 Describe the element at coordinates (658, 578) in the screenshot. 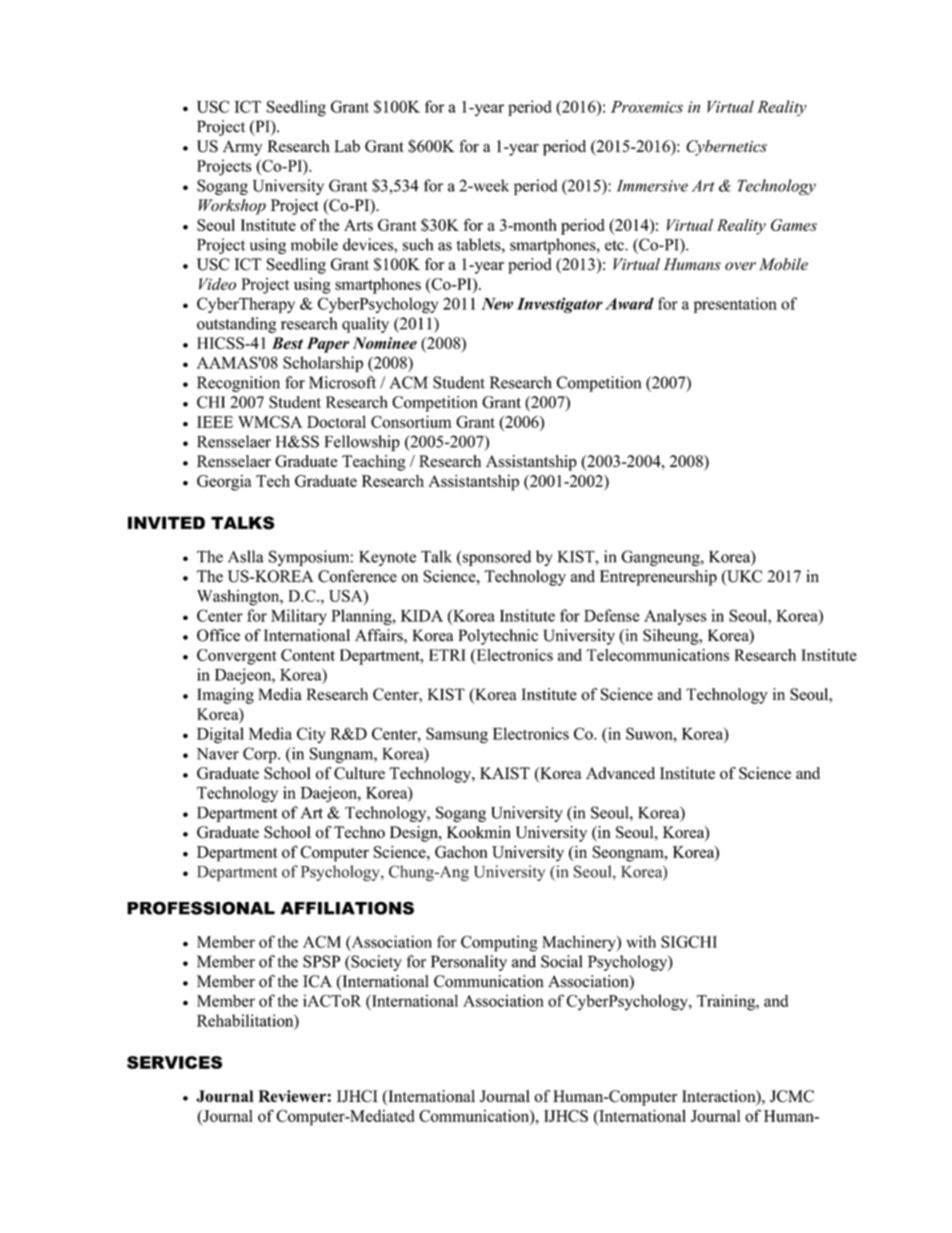

I see `Entrepreneurship` at that location.
